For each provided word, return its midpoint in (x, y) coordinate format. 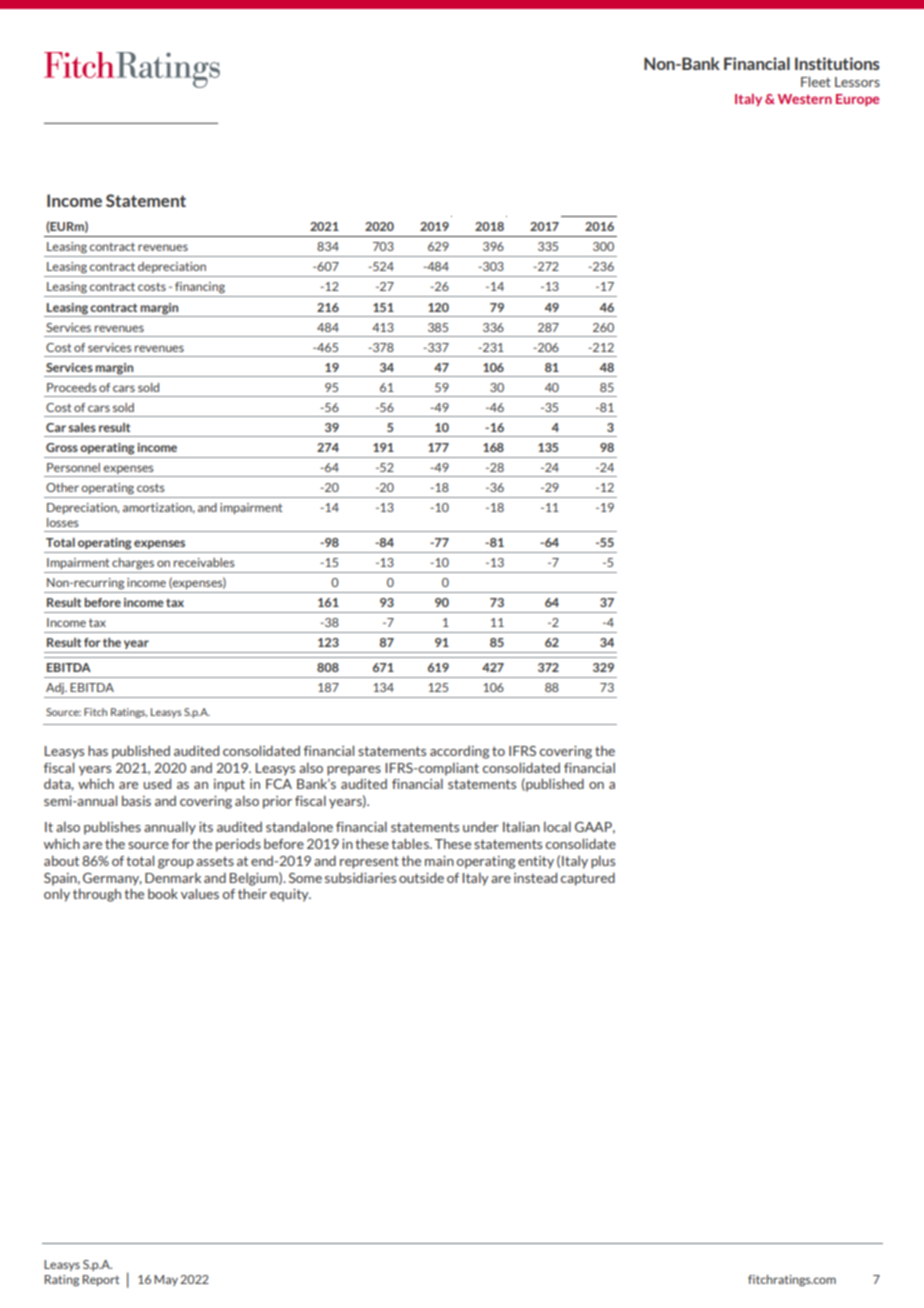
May (166, 1280)
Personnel (73, 467)
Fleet (816, 81)
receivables (204, 562)
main (439, 861)
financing (200, 288)
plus (603, 862)
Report (101, 1280)
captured (588, 879)
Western (805, 99)
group (176, 864)
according (459, 752)
